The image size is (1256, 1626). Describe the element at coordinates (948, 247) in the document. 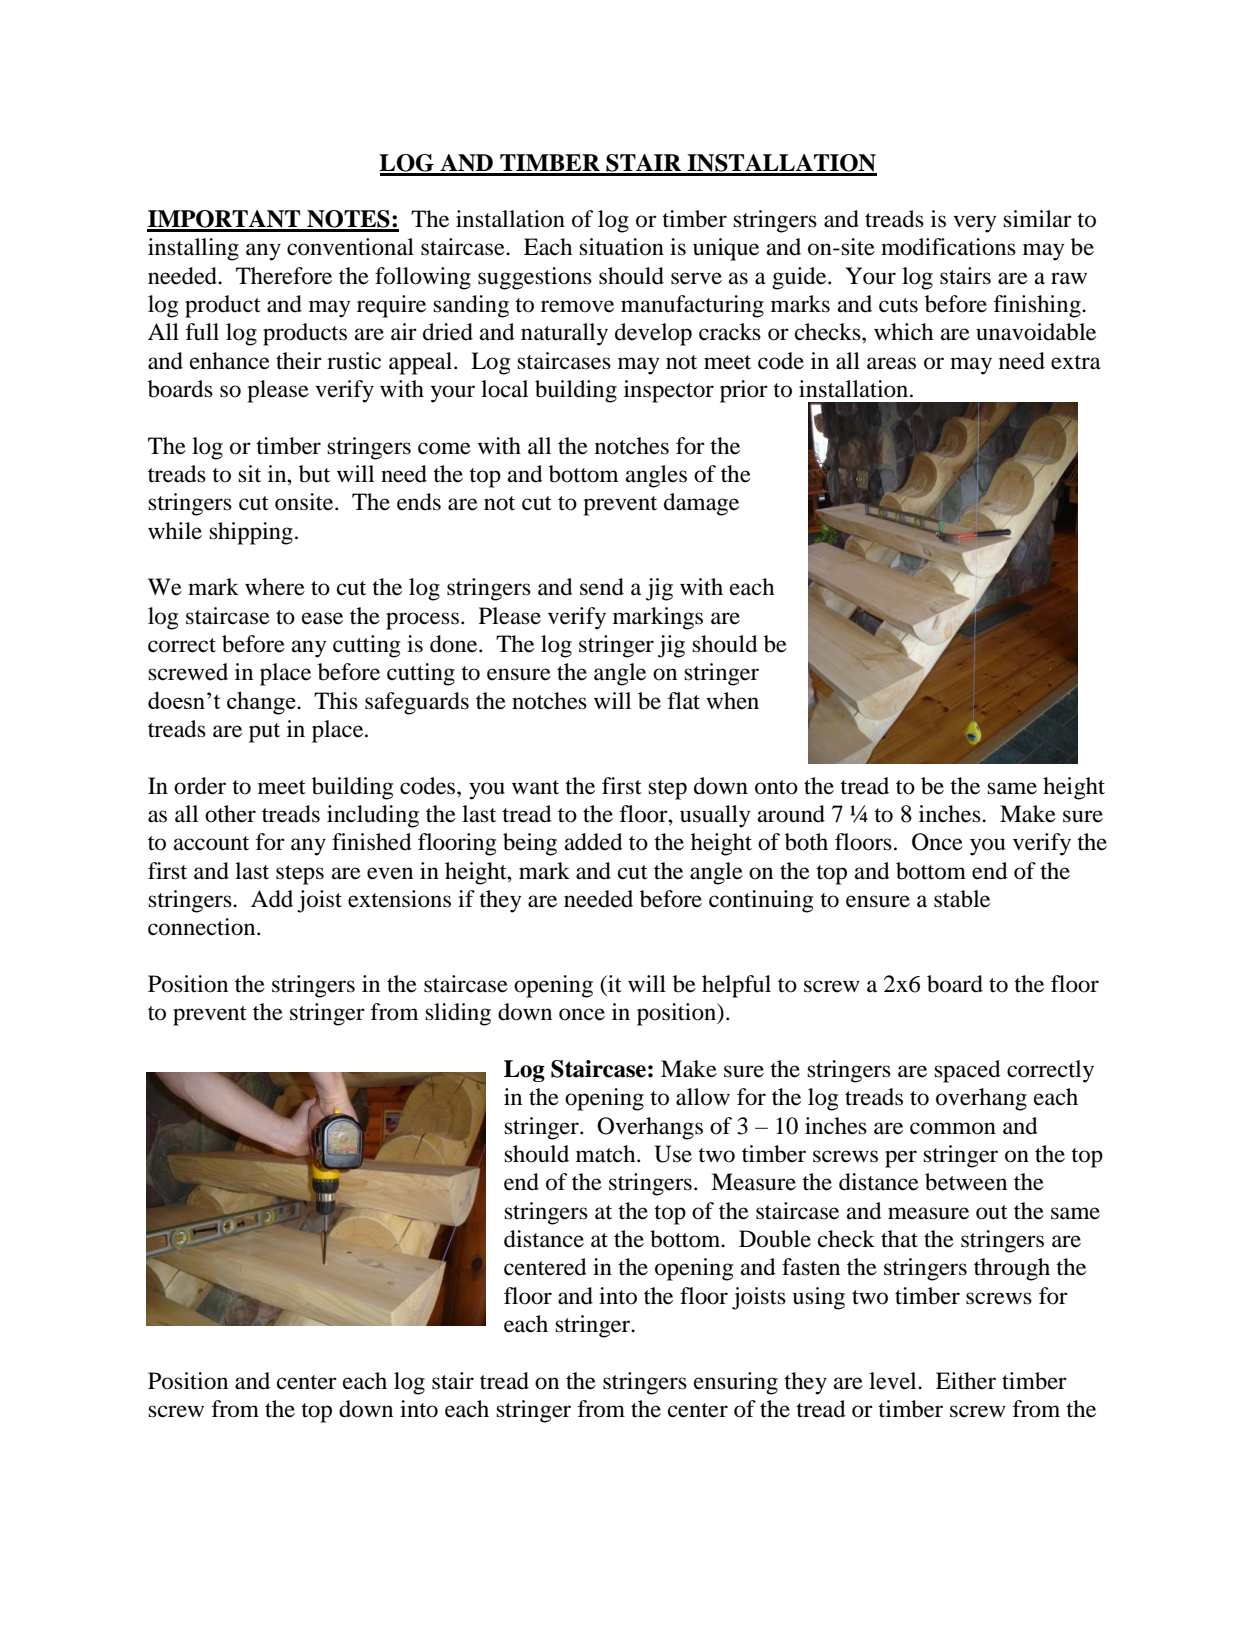

I see `modifications` at that location.
